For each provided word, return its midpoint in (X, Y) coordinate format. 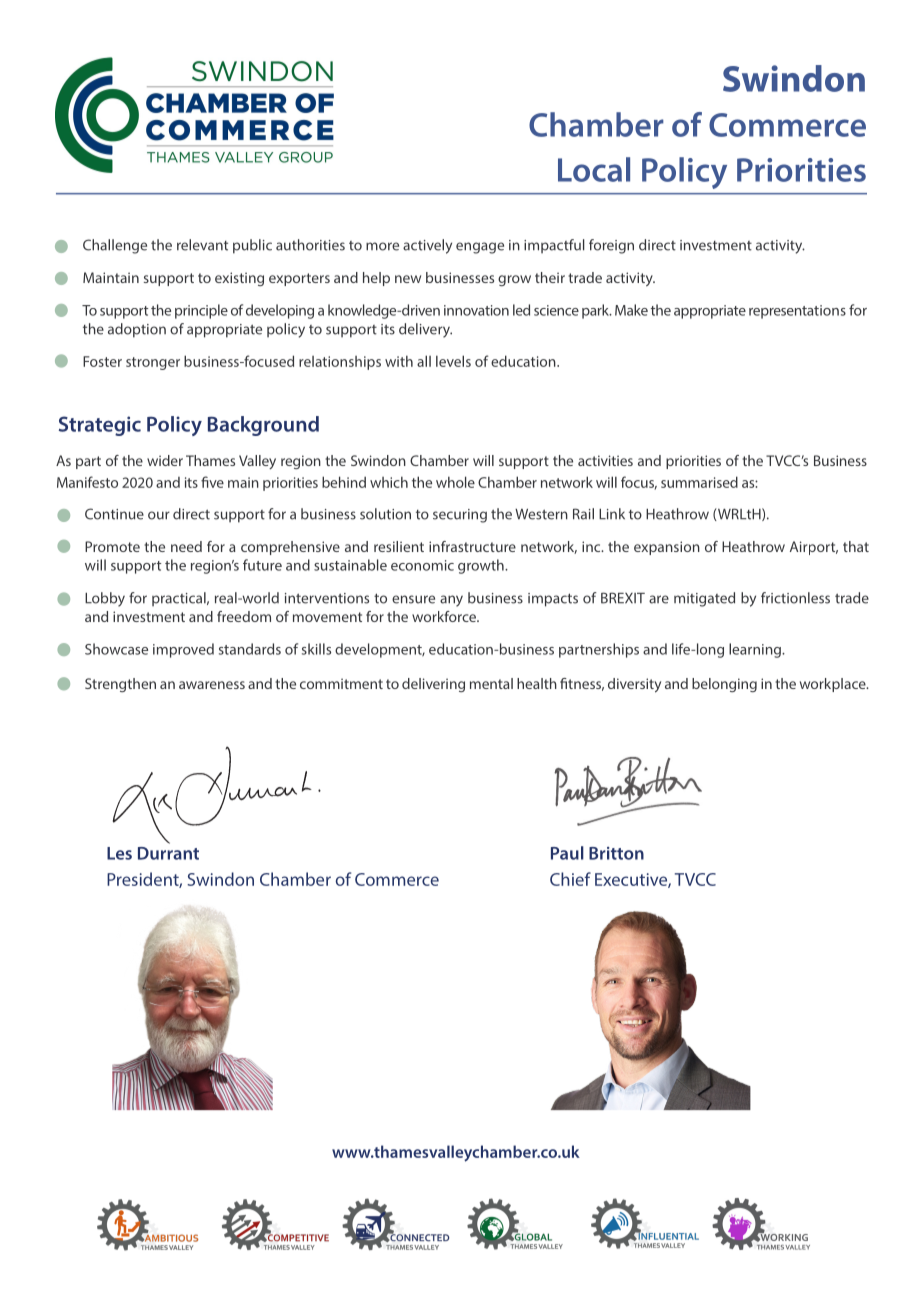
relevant (202, 245)
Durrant (168, 853)
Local (594, 169)
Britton (616, 853)
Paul (567, 853)
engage (480, 248)
